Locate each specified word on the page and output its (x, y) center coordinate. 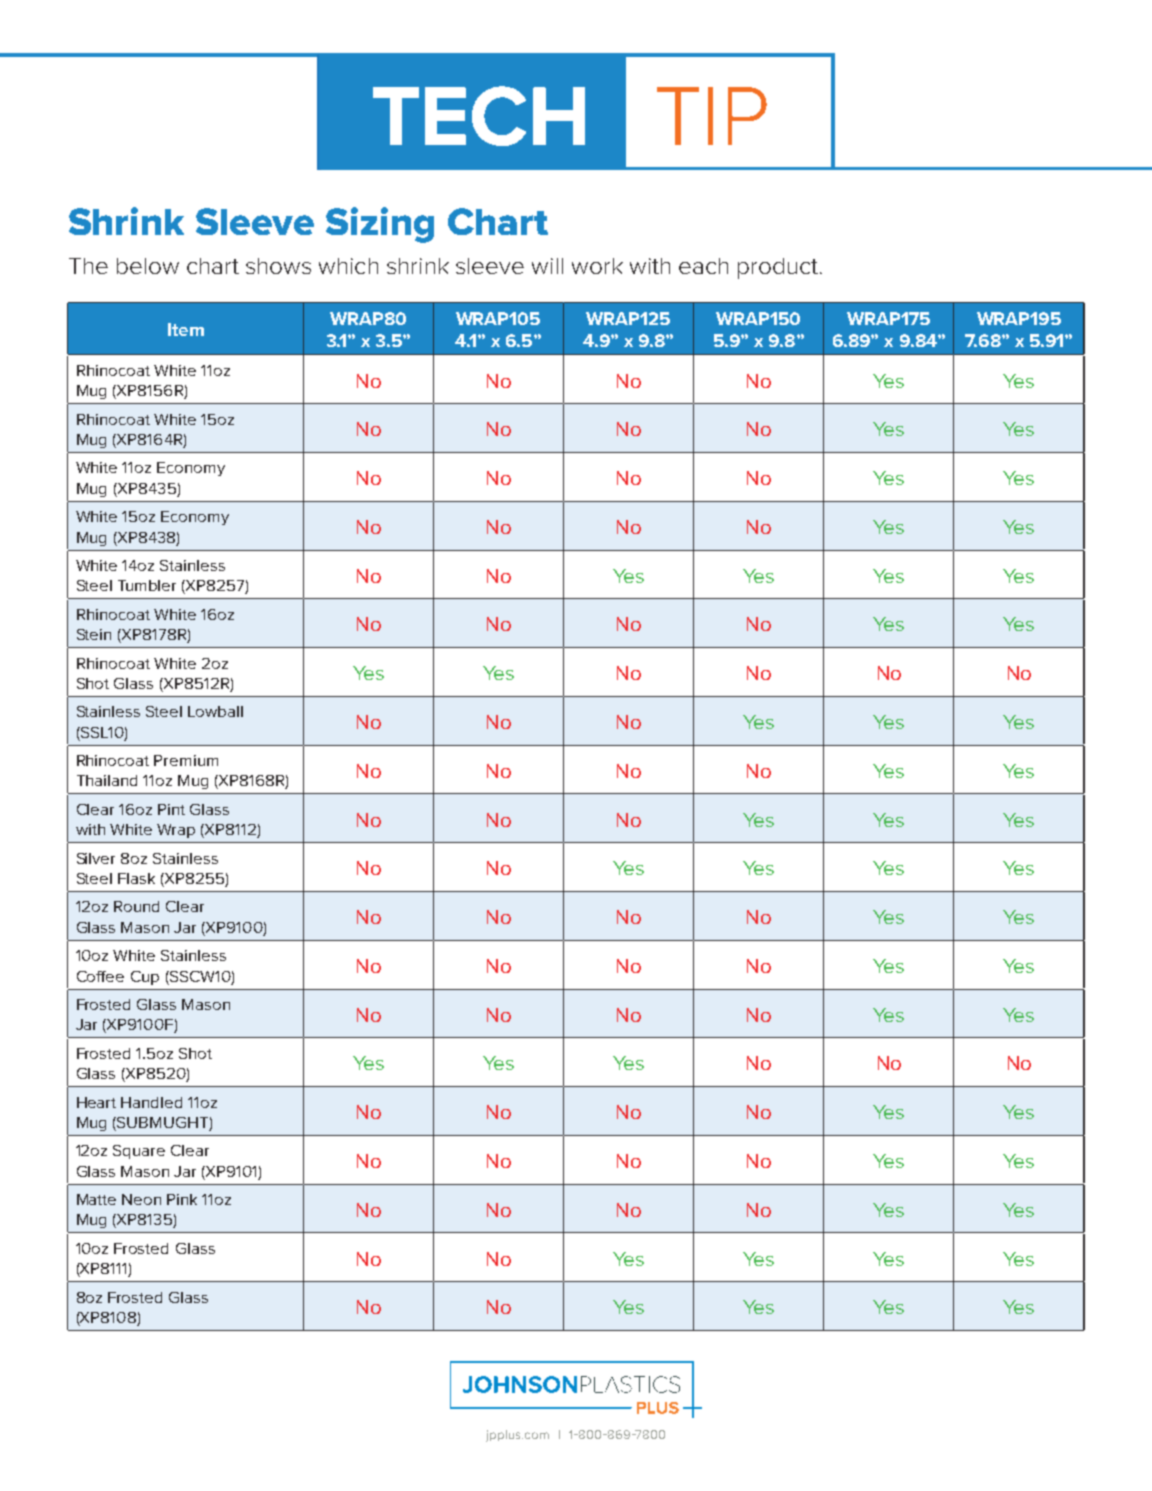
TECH (479, 116)
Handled (151, 1102)
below (148, 266)
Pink (182, 1199)
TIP (712, 116)
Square (139, 1152)
